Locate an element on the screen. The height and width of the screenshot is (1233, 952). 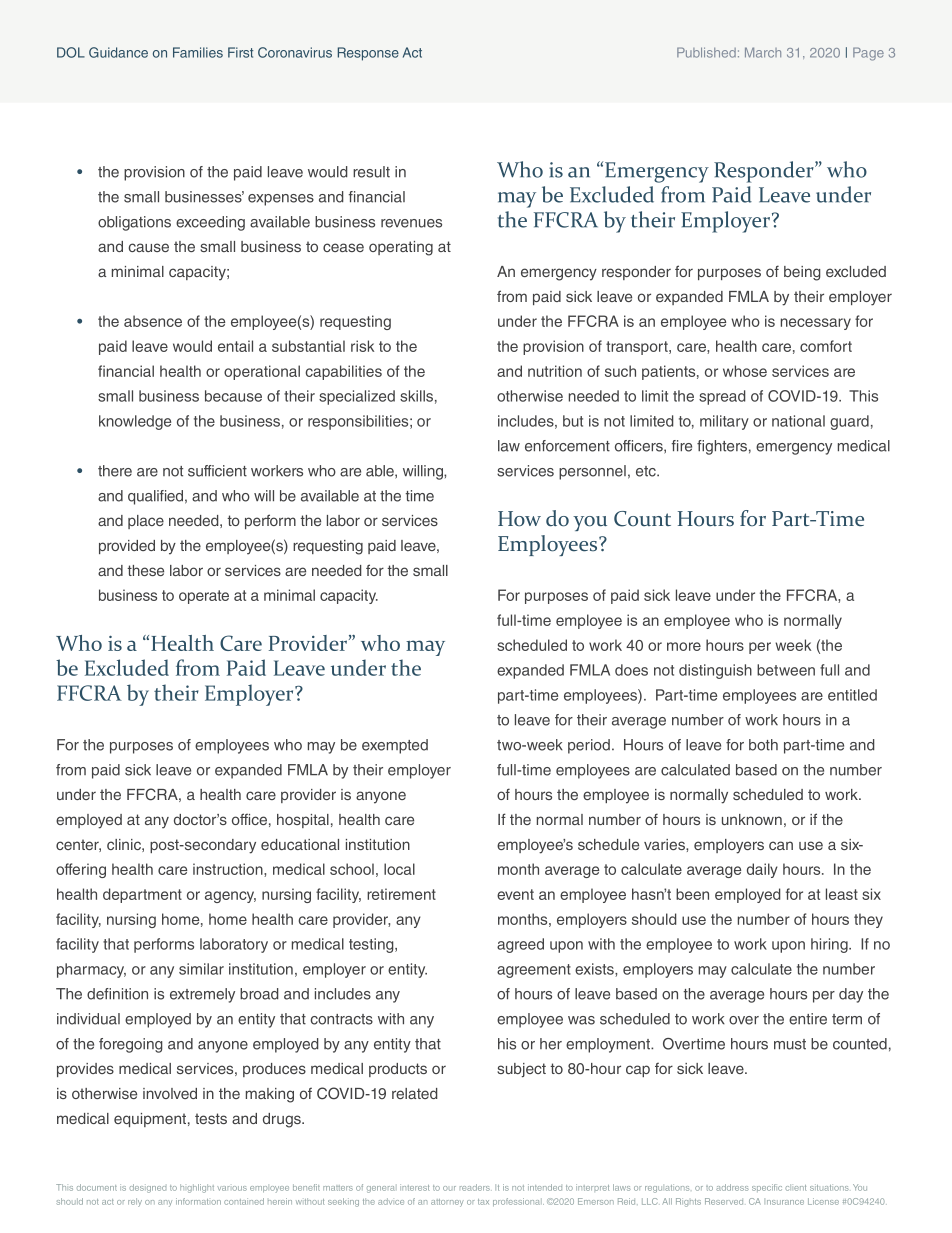
Response is located at coordinates (368, 54).
